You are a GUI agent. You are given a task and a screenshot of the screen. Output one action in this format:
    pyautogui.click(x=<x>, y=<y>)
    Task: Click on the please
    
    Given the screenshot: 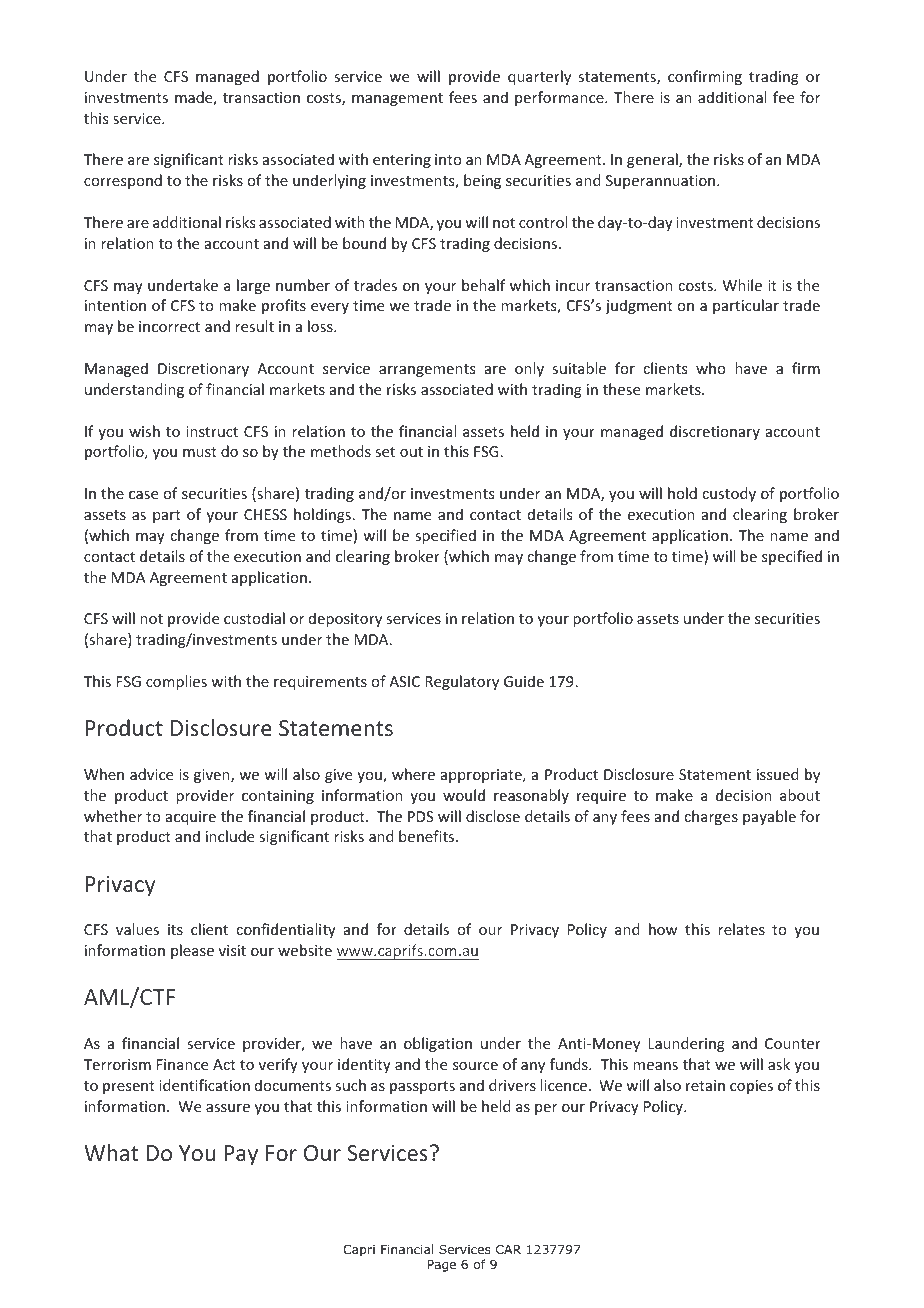 What is the action you would take?
    pyautogui.click(x=192, y=951)
